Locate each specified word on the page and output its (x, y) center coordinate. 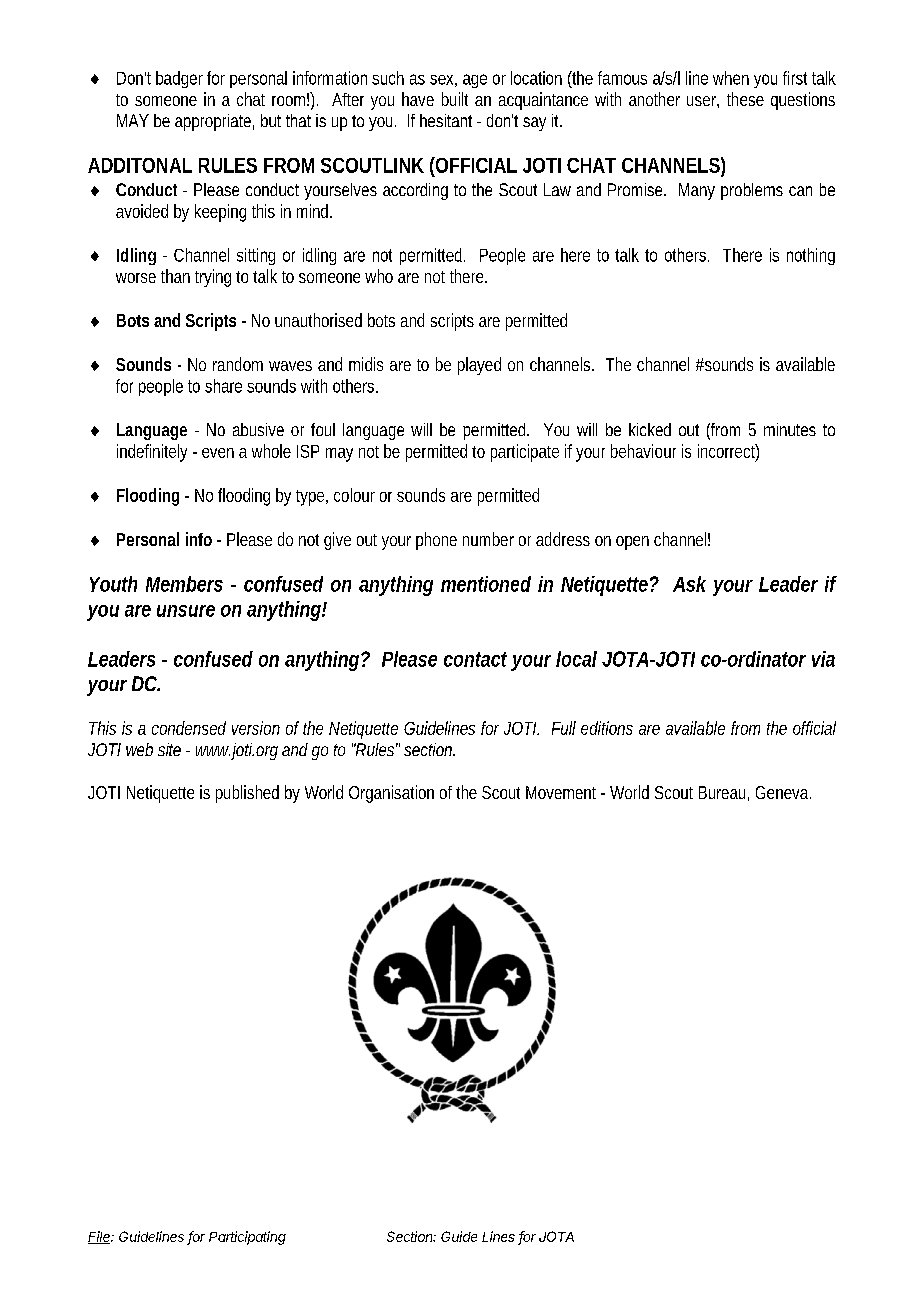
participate (525, 453)
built (455, 99)
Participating (247, 1238)
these (745, 99)
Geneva (782, 792)
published (247, 794)
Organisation (391, 794)
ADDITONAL (140, 165)
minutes (790, 429)
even (218, 453)
